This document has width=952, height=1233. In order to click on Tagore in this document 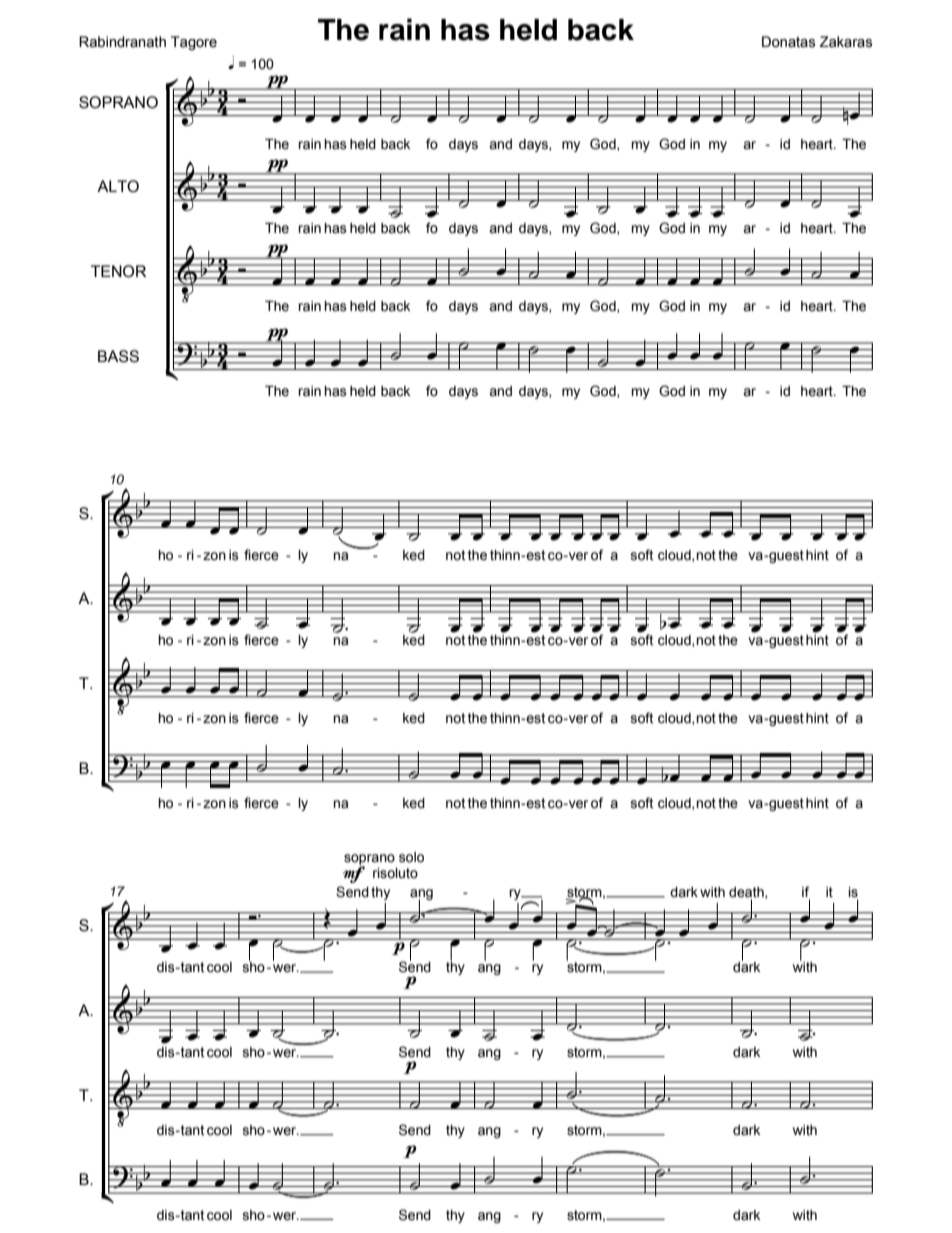, I will do `click(194, 43)`.
